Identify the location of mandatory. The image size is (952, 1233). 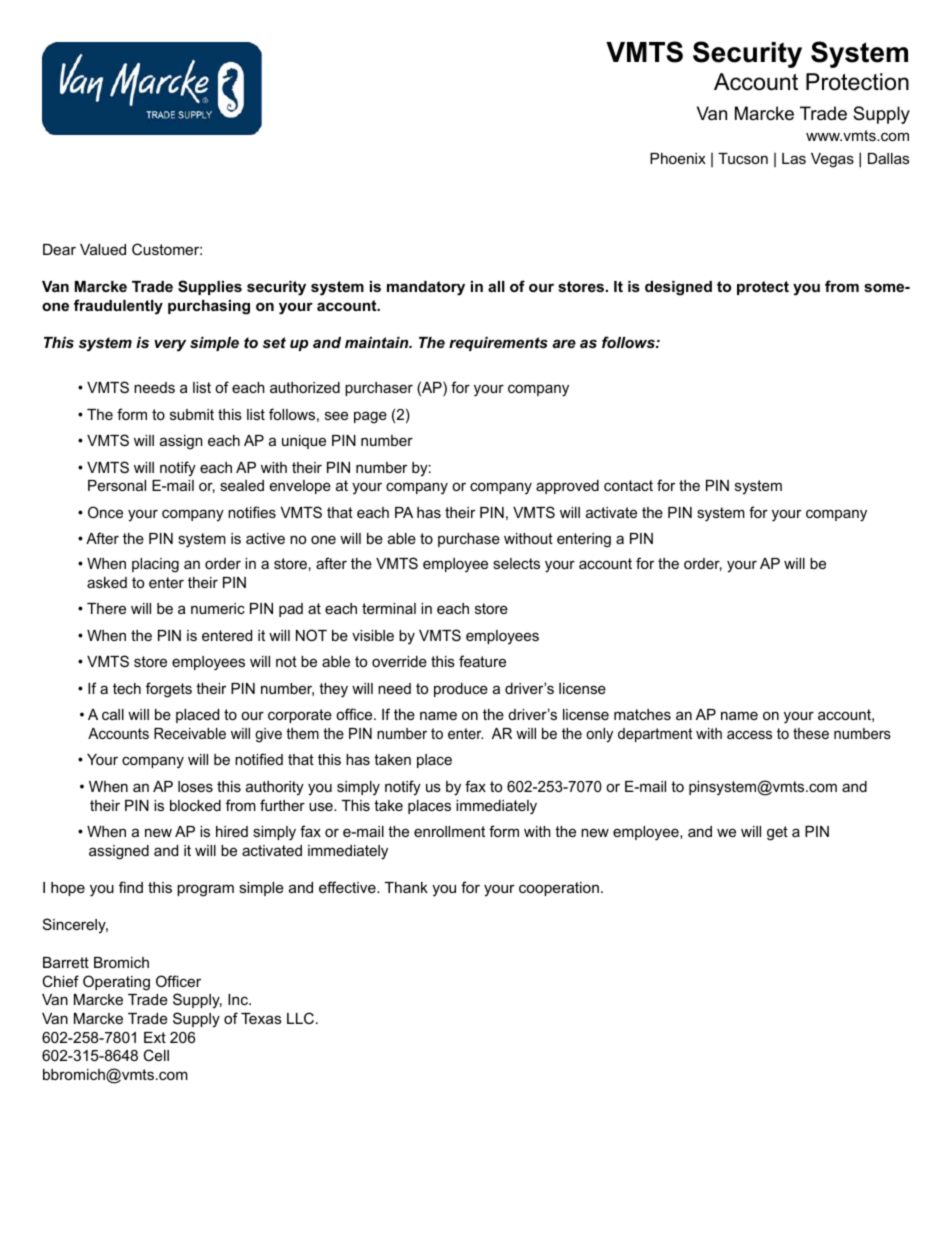
(426, 288).
